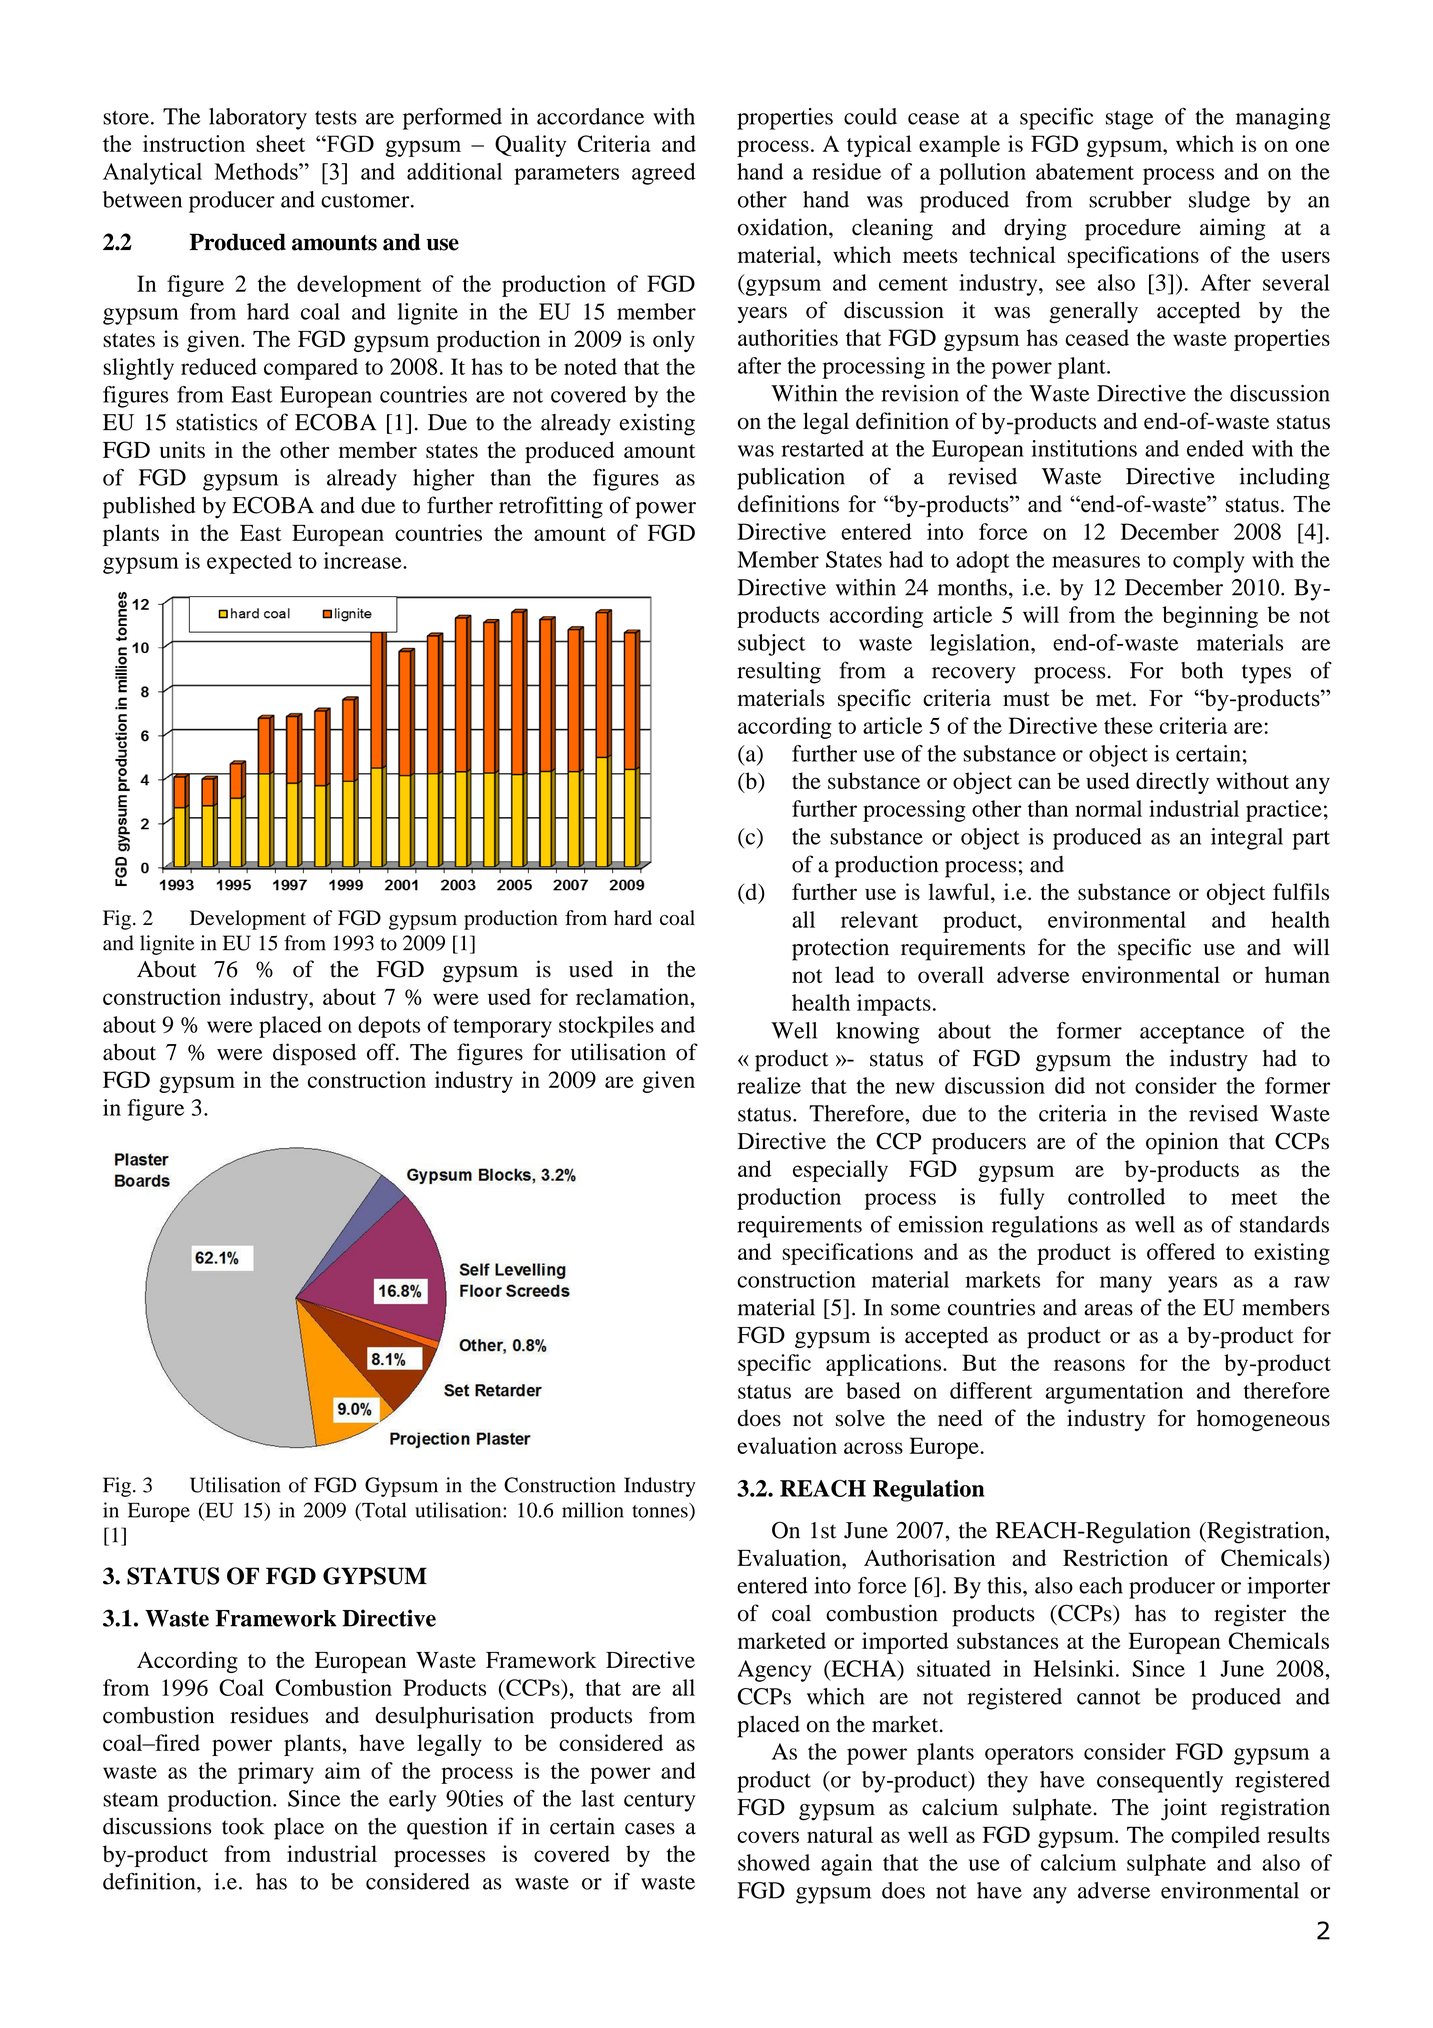  What do you see at coordinates (768, 1837) in the image?
I see `covers` at bounding box center [768, 1837].
